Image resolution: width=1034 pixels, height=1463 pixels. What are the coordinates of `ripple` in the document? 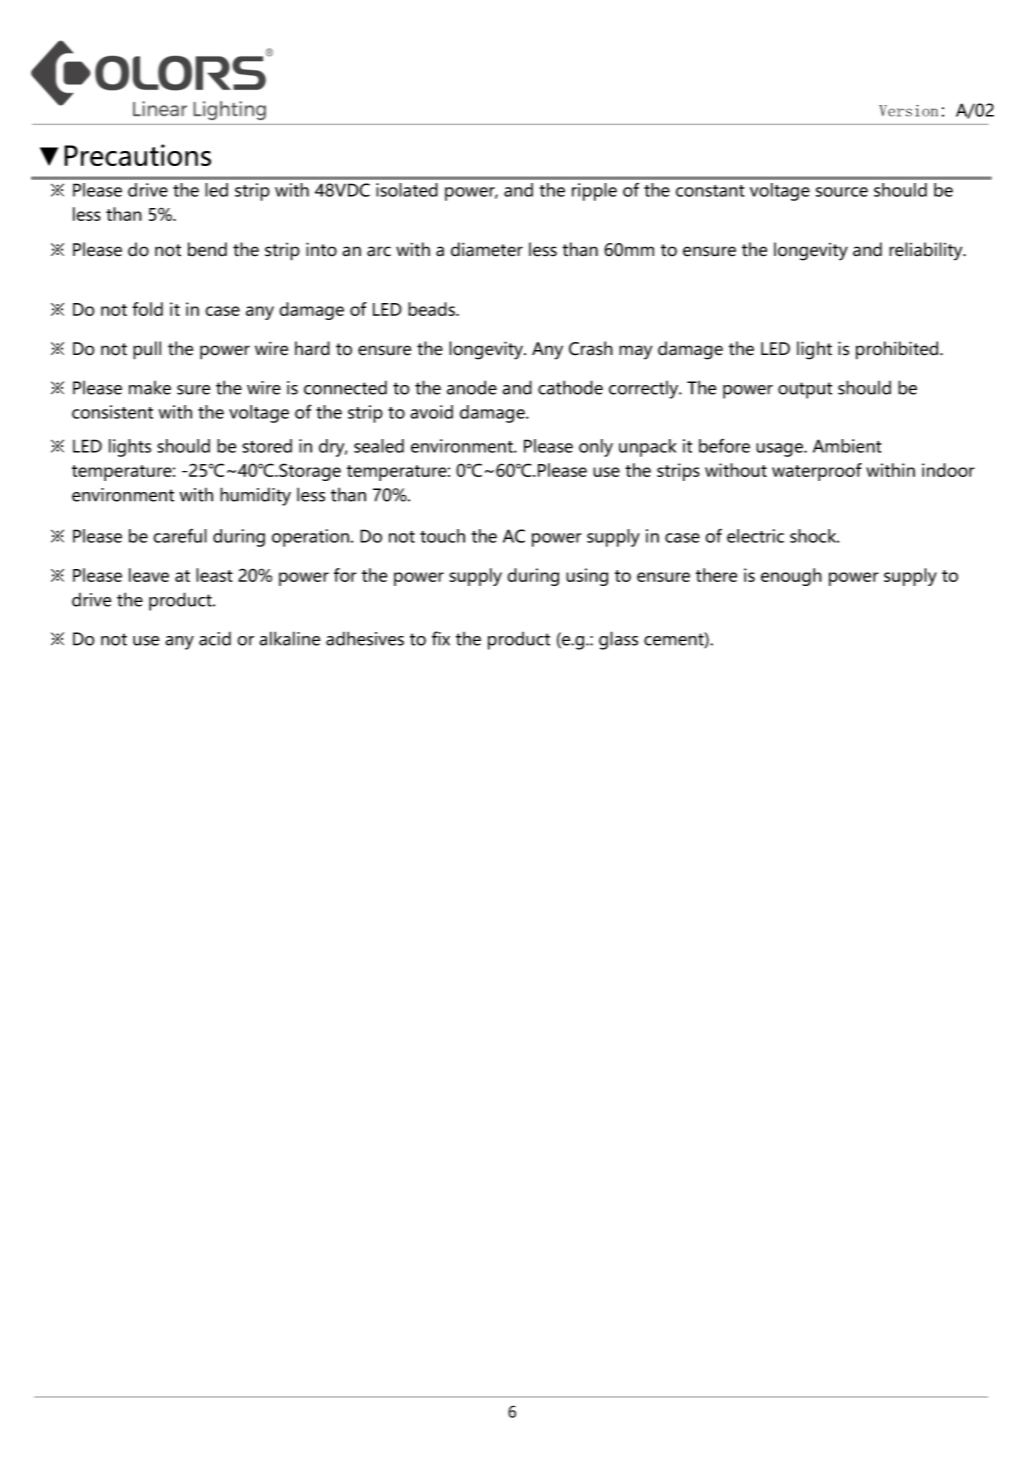 It's located at (594, 192).
